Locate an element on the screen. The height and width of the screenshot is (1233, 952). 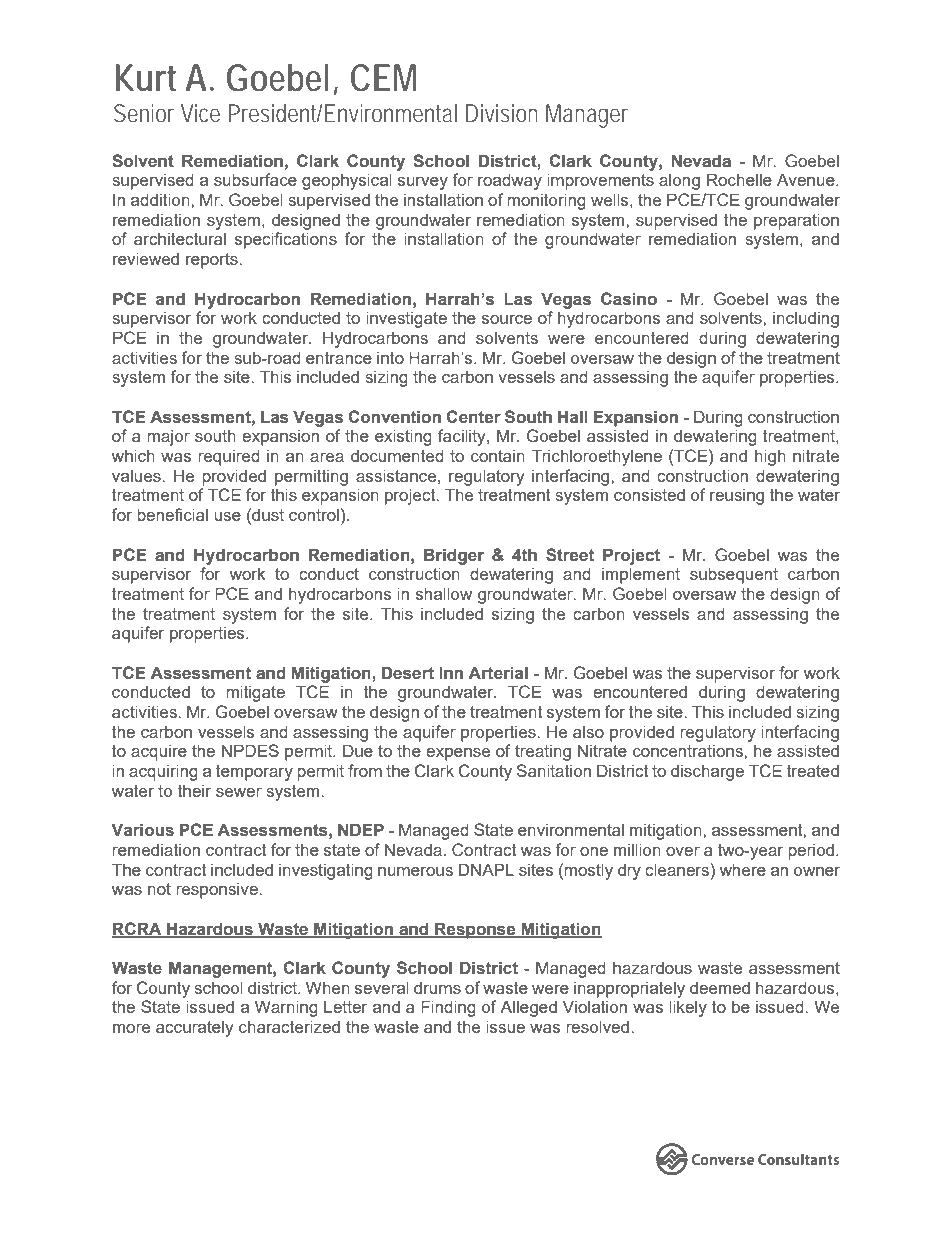
Rochelle is located at coordinates (739, 179).
